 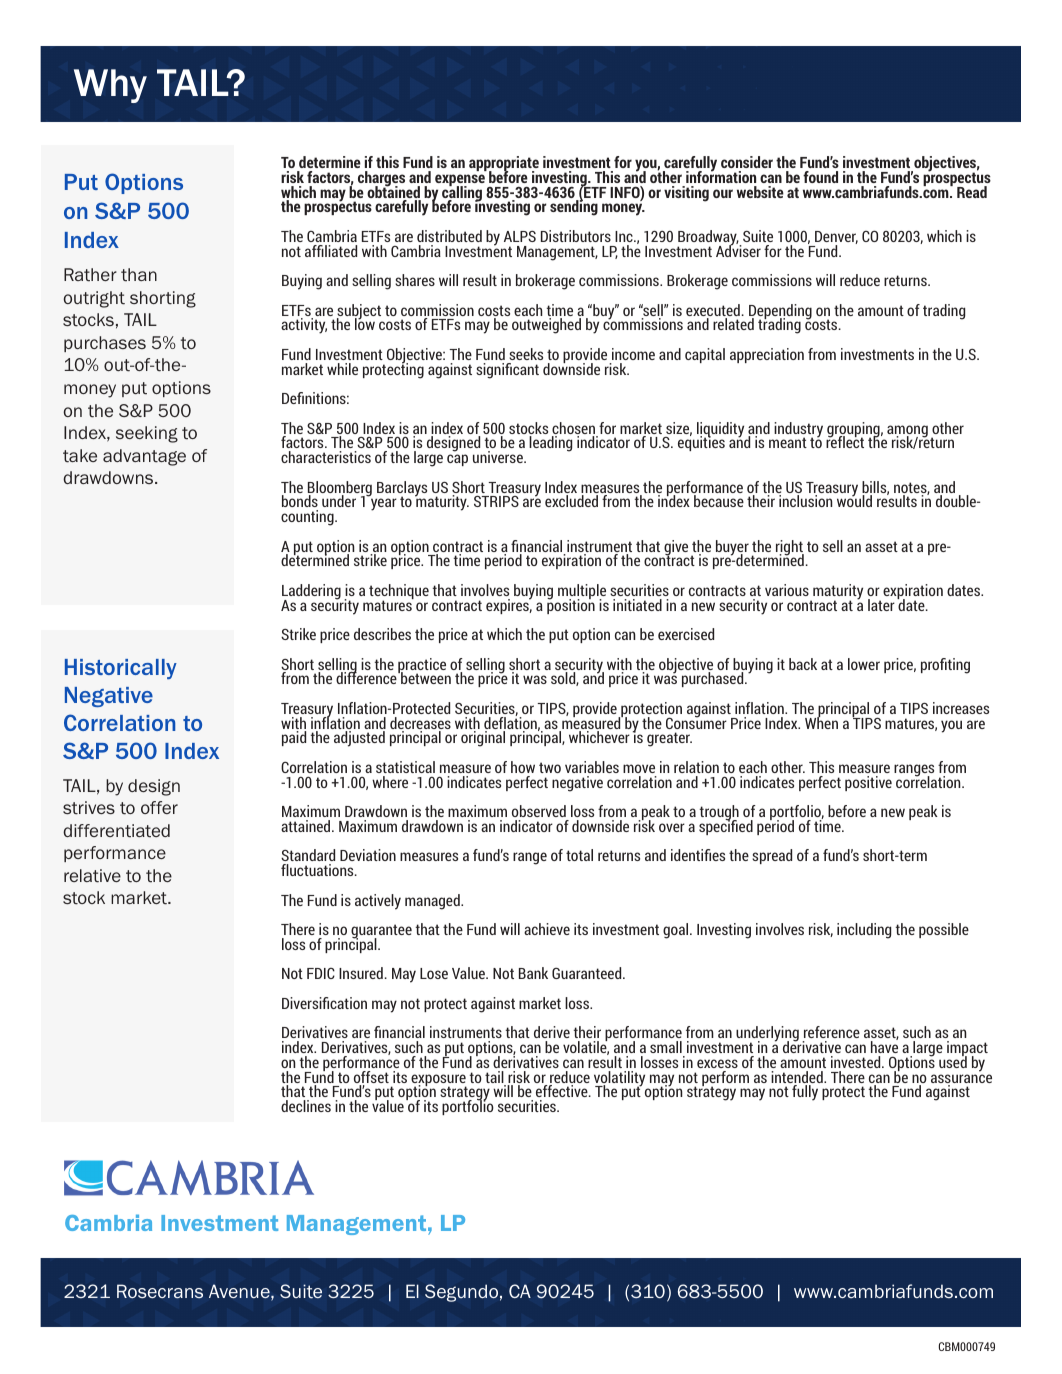 What do you see at coordinates (110, 86) in the screenshot?
I see `Why` at bounding box center [110, 86].
